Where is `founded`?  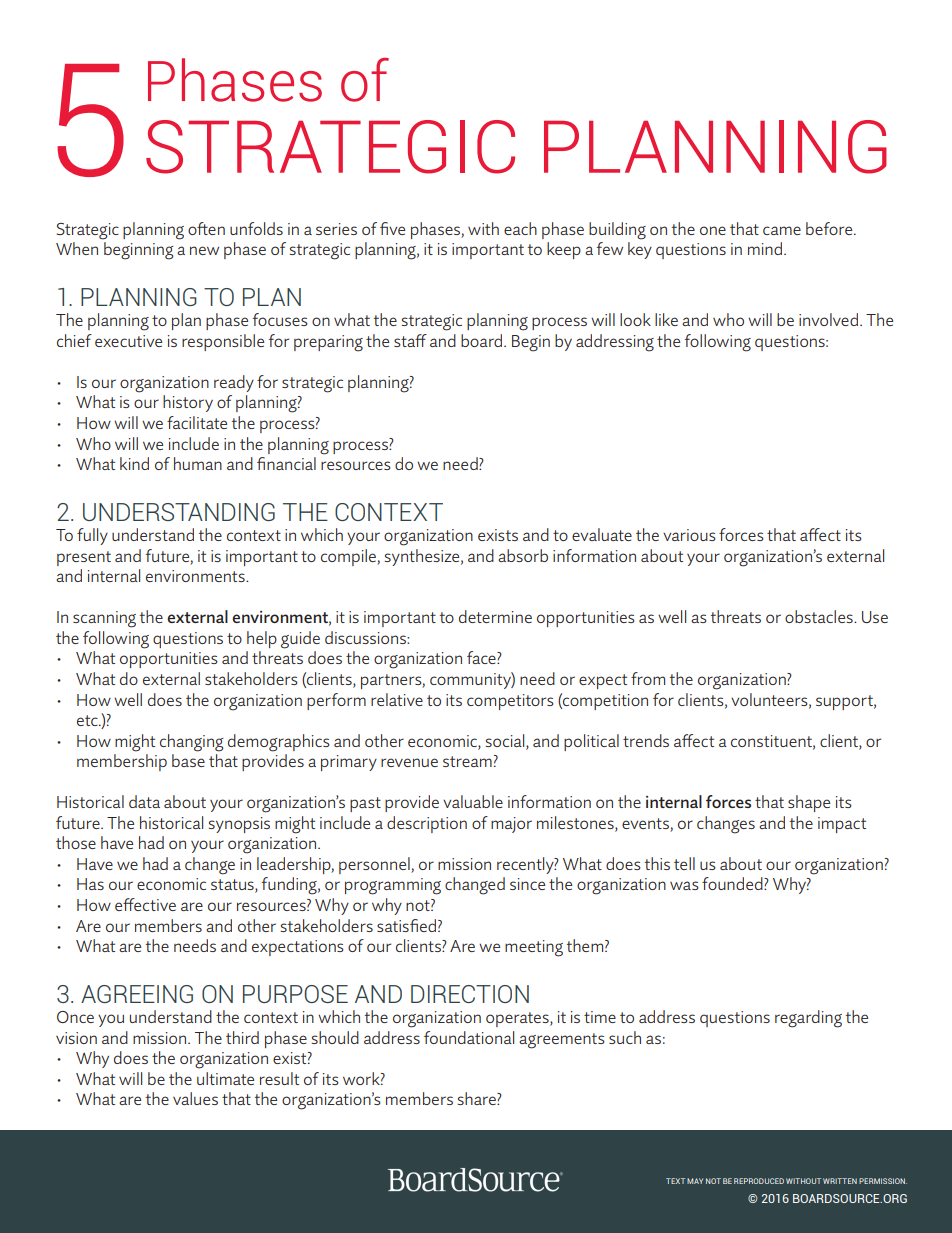 founded is located at coordinates (733, 883).
